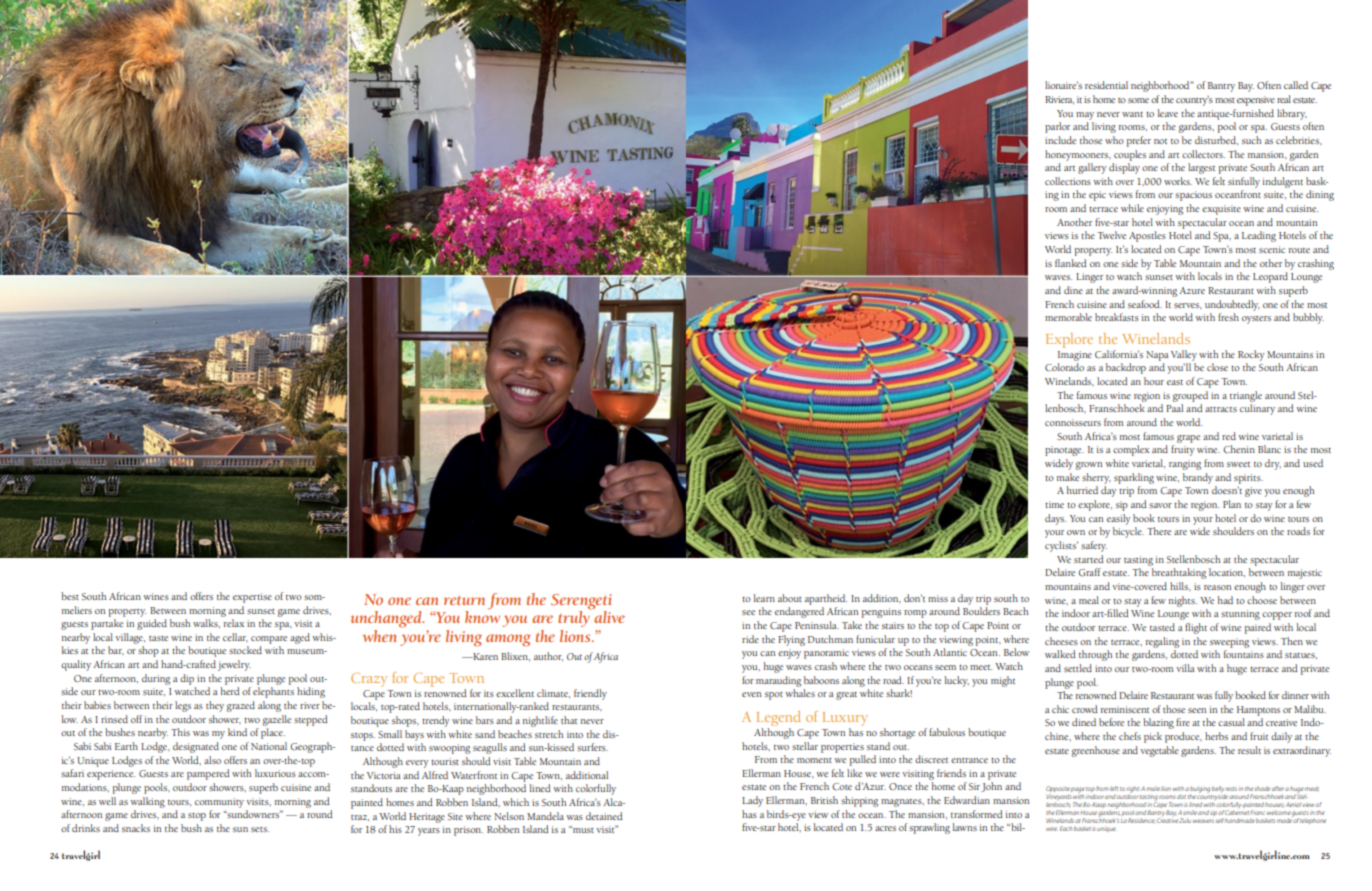 Image resolution: width=1372 pixels, height=891 pixels. Describe the element at coordinates (252, 598) in the screenshot. I see `expertise` at that location.
